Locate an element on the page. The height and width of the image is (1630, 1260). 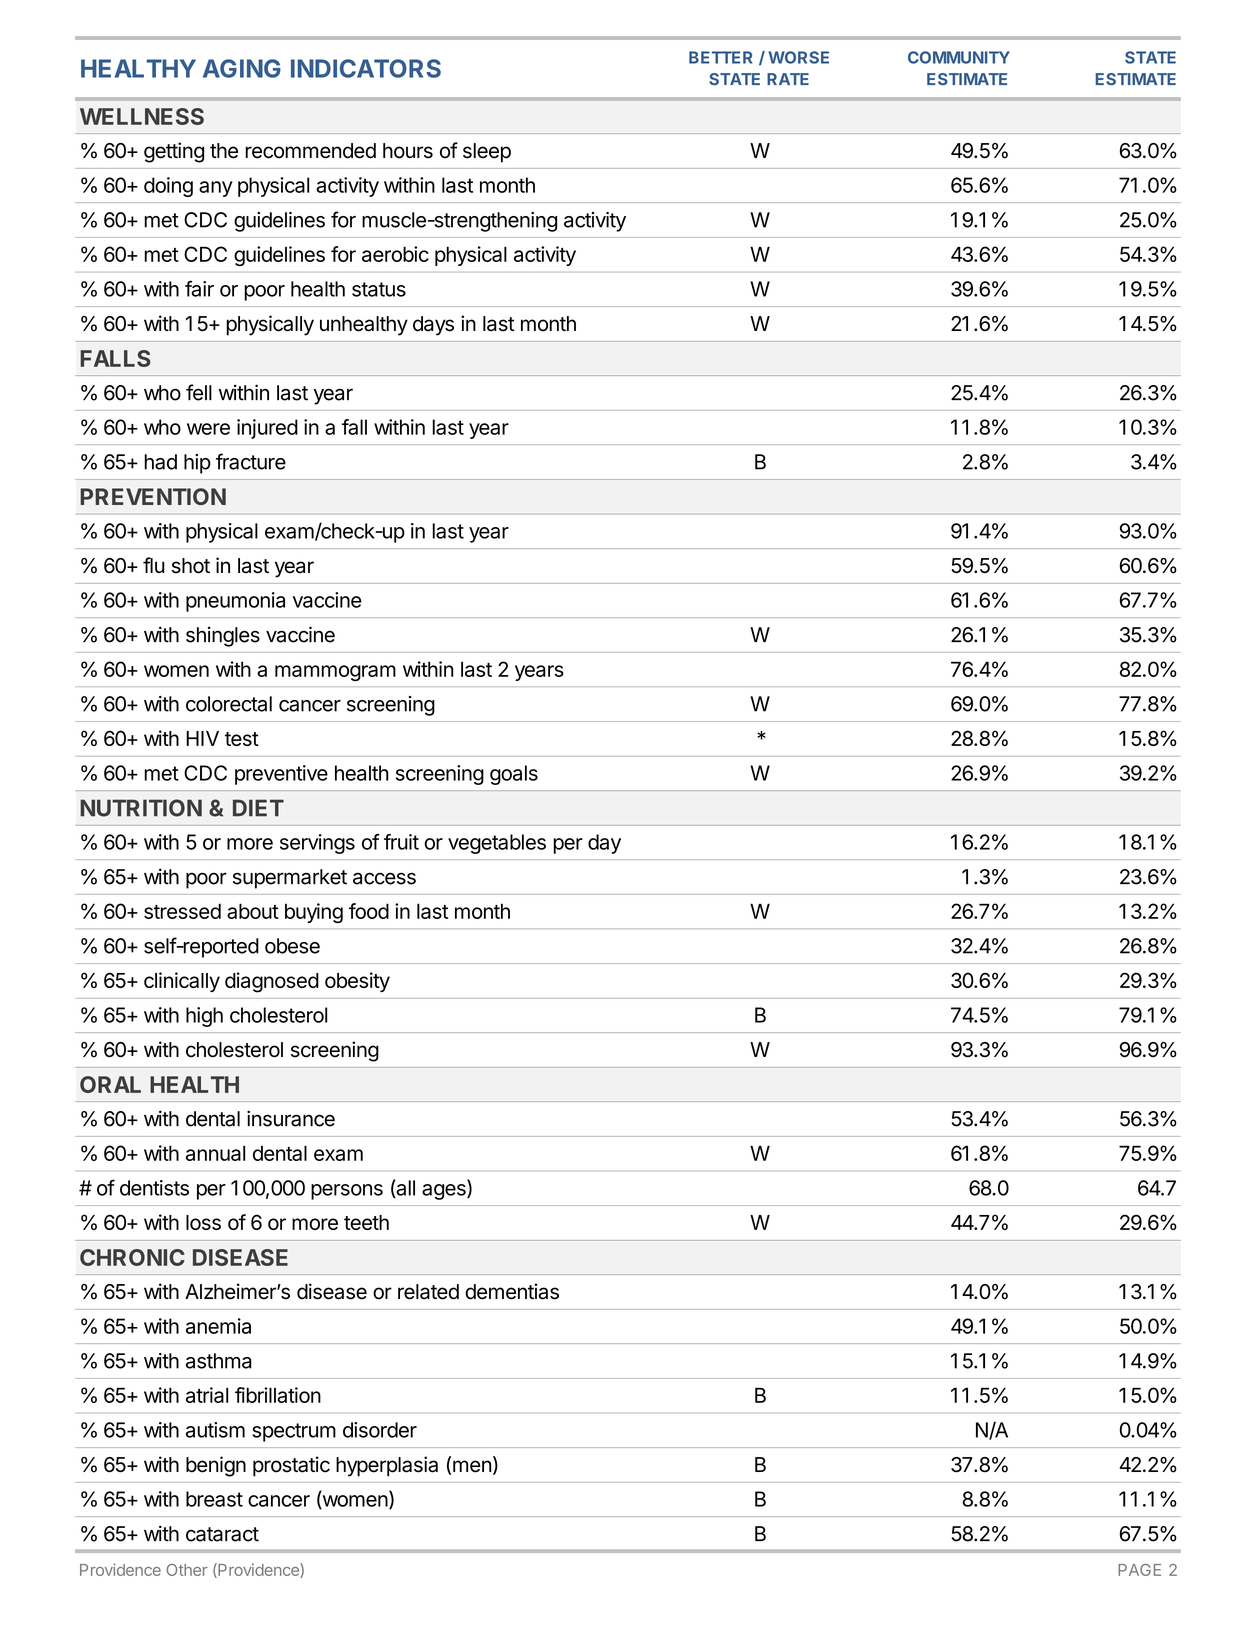
DIET is located at coordinates (258, 808).
